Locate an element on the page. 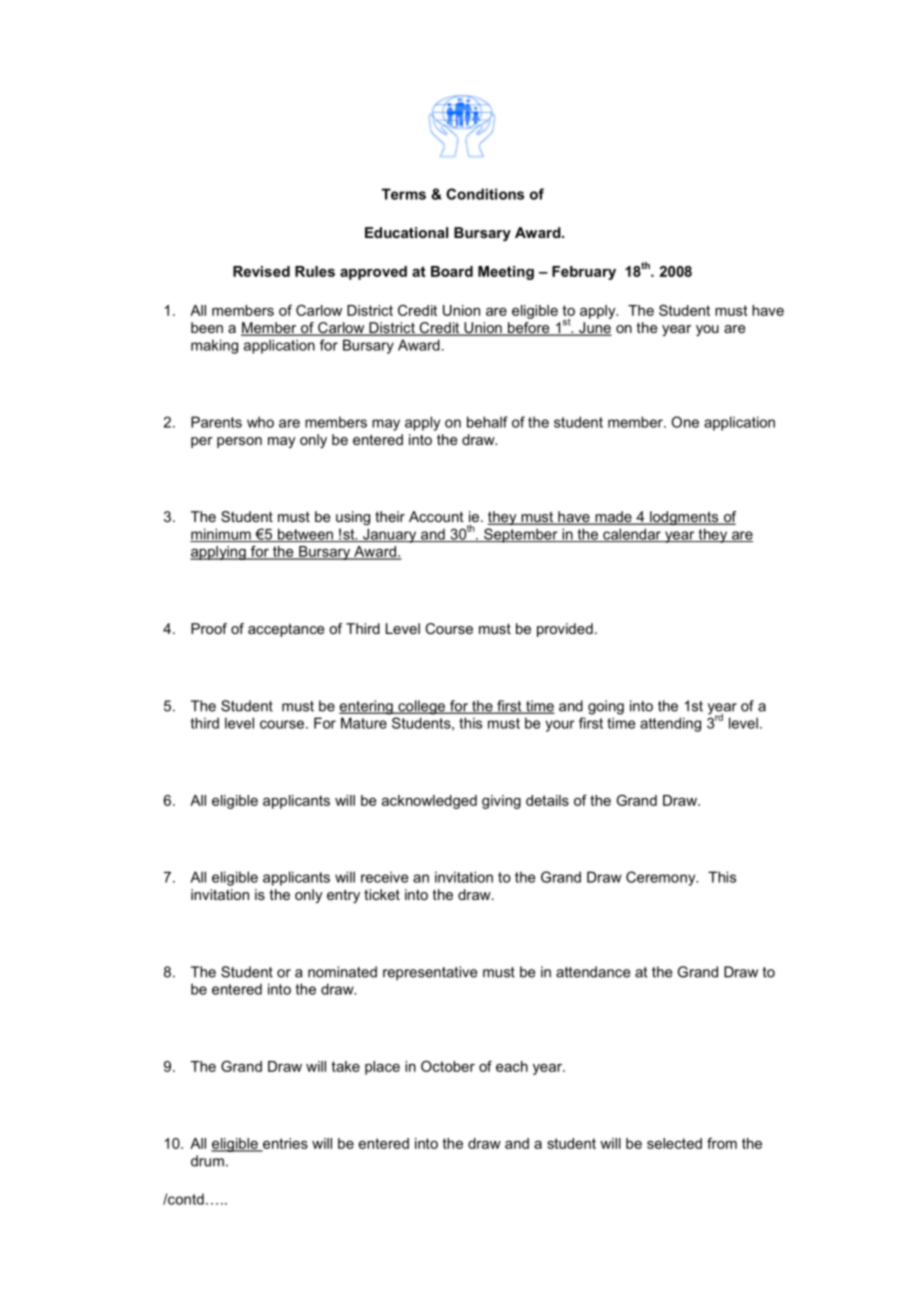 The height and width of the page is (1308, 924). Conditions is located at coordinates (485, 194).
